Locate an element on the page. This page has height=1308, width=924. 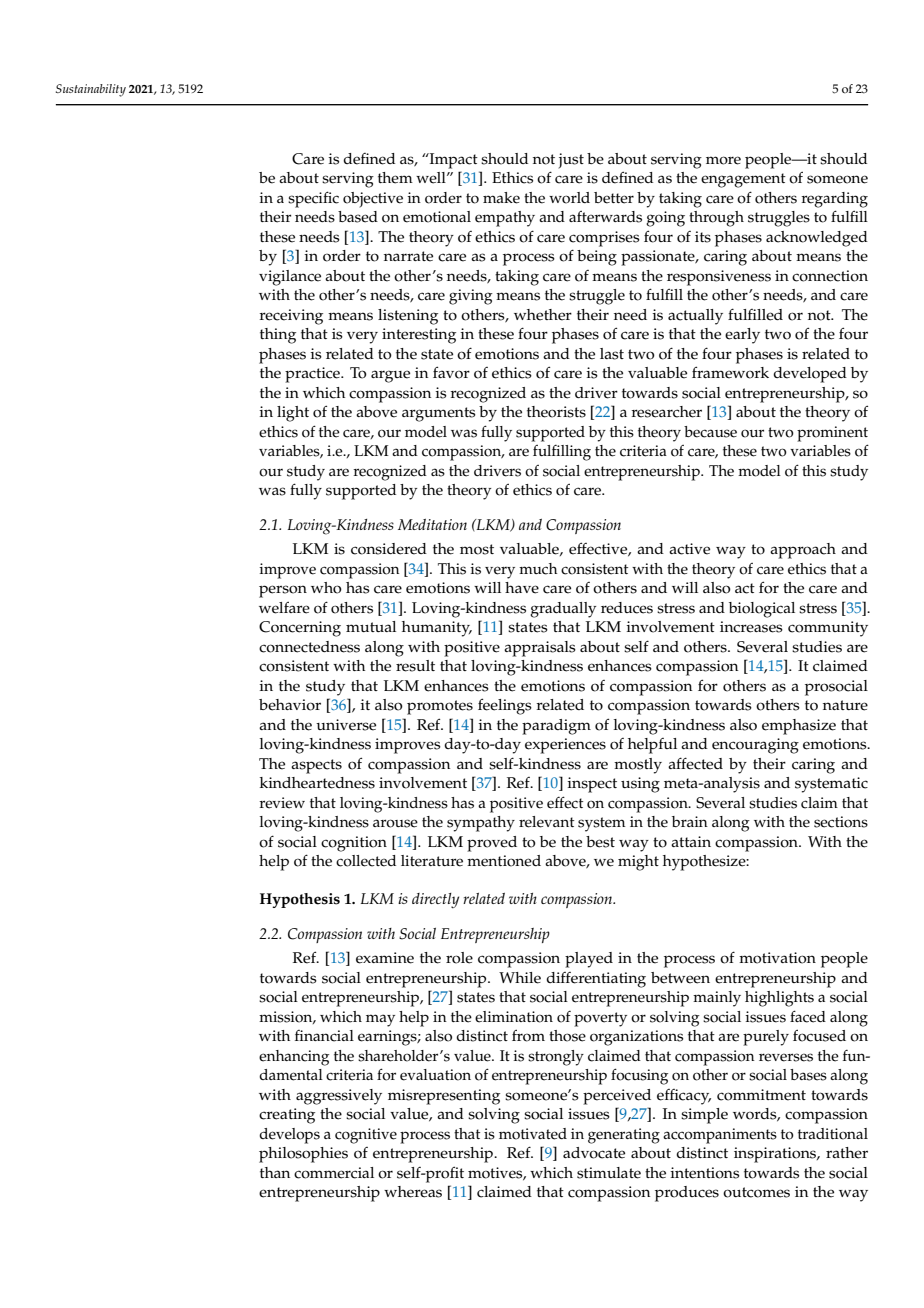
motivation is located at coordinates (777, 958).
